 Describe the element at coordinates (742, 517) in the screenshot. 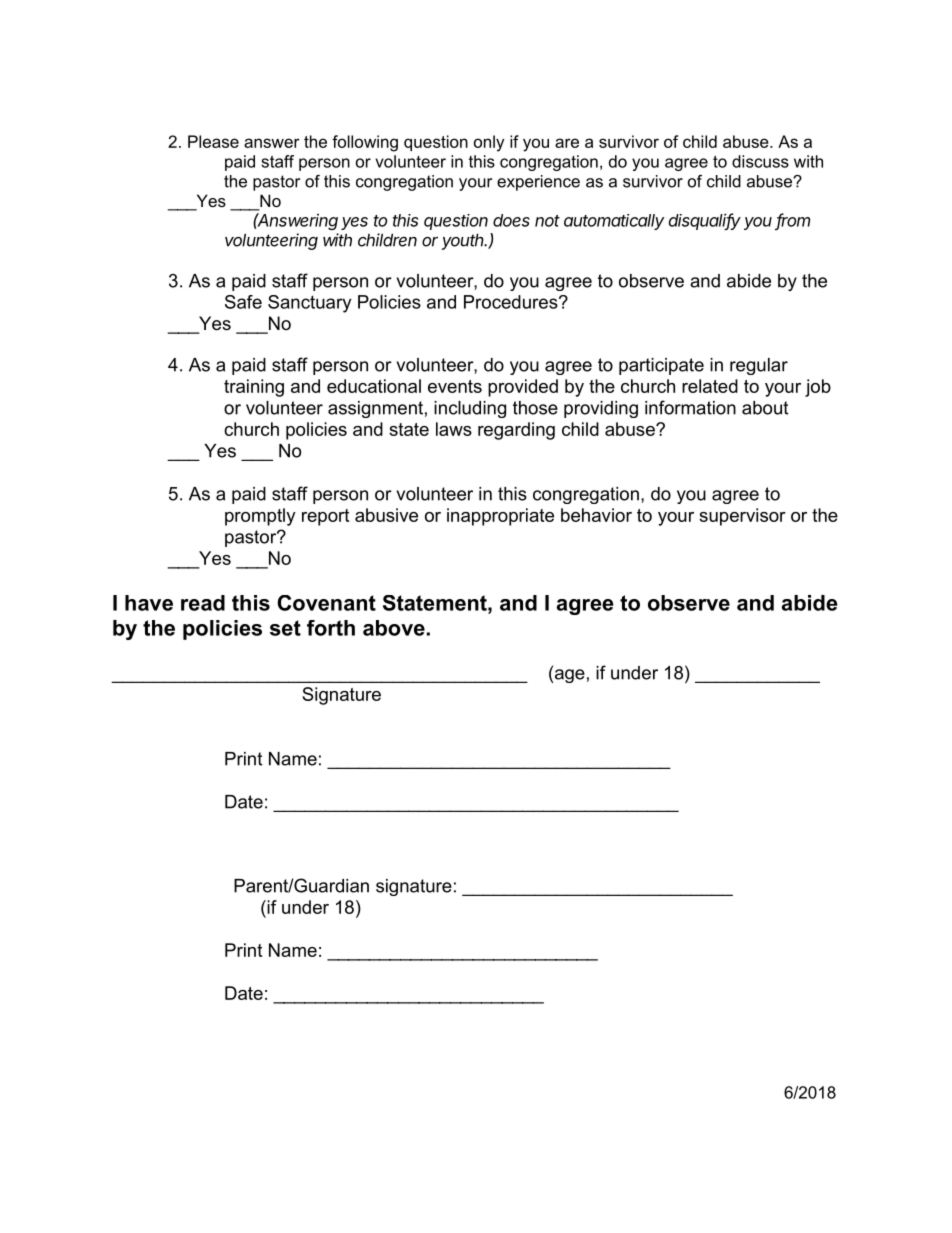

I see `supervisor` at that location.
